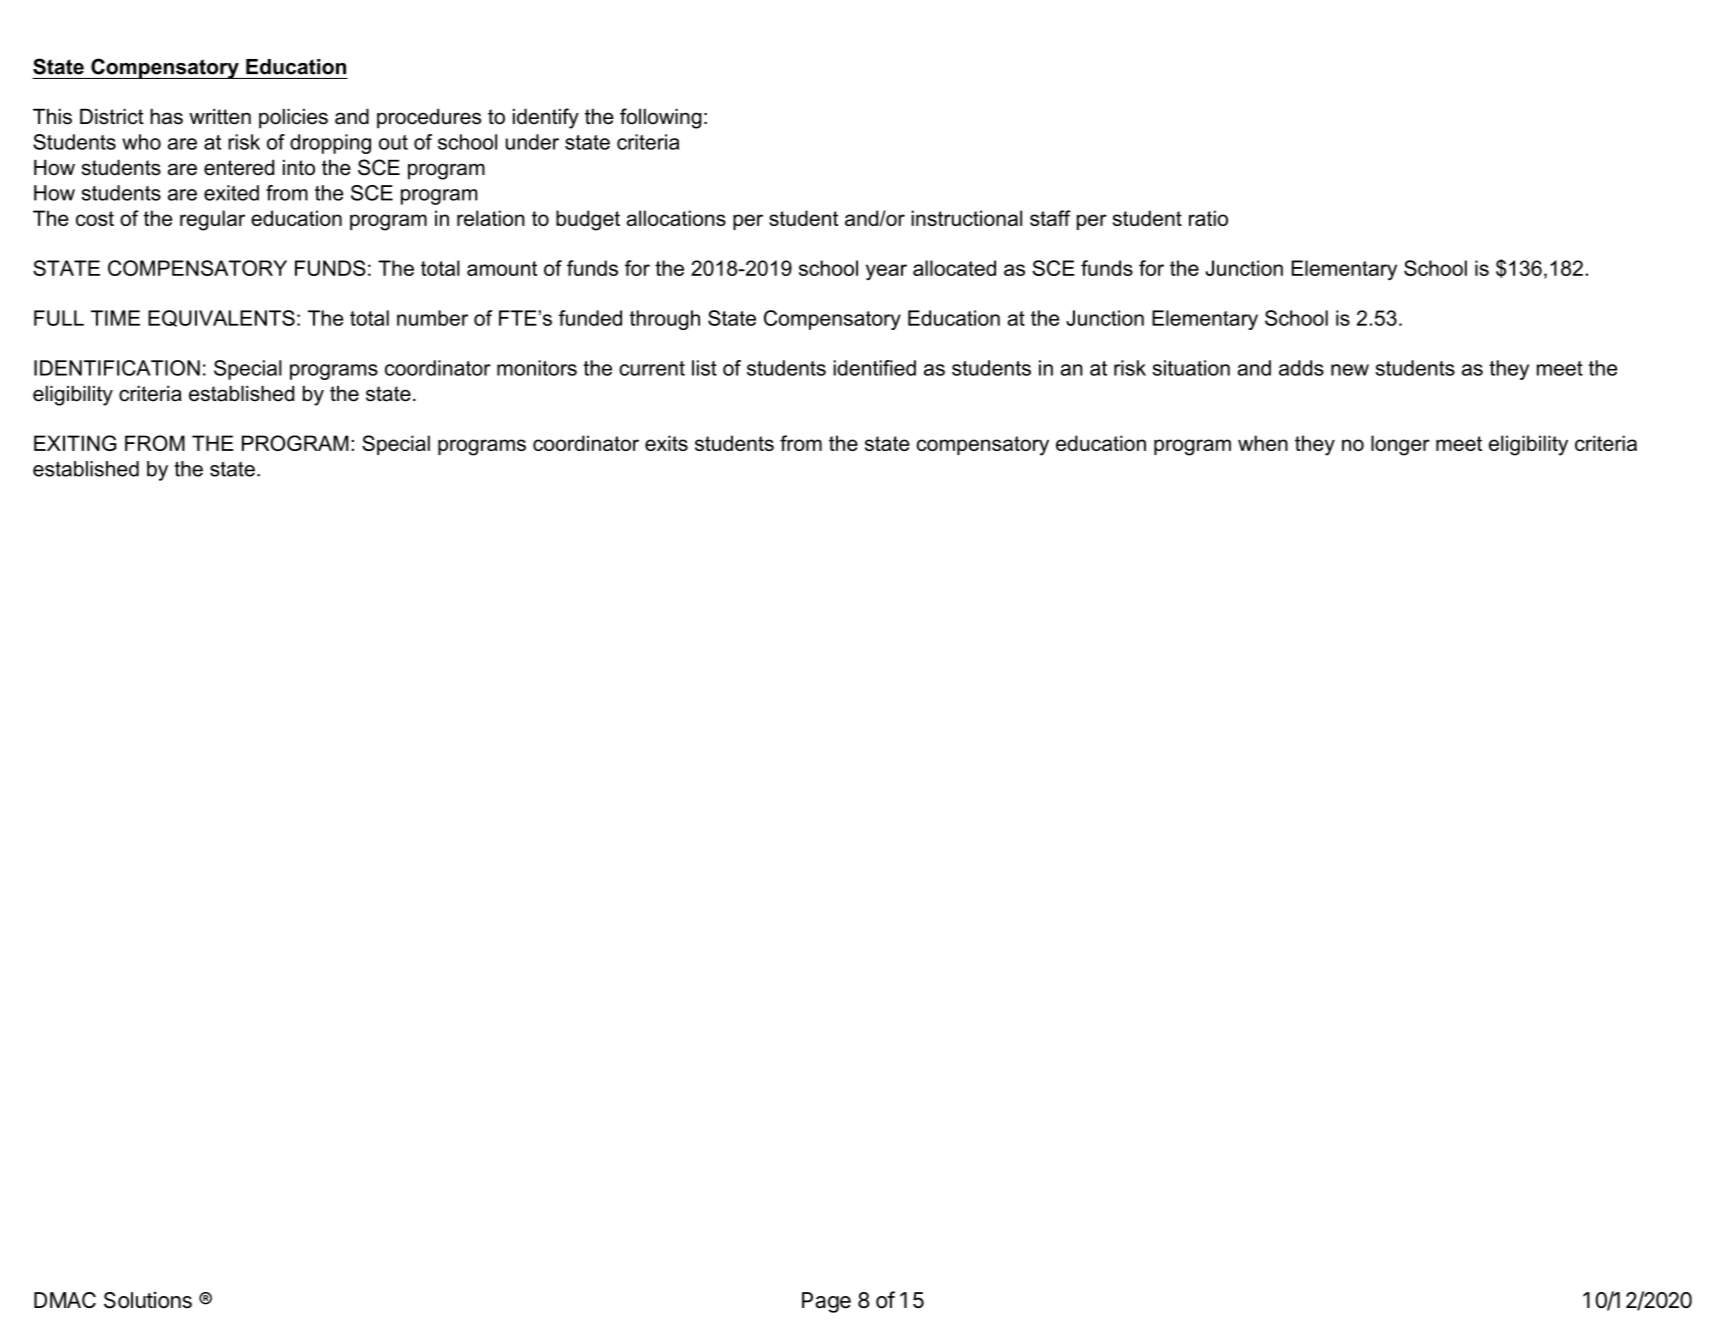 This page has width=1724, height=1332. Describe the element at coordinates (239, 168) in the page. I see `entered` at that location.
